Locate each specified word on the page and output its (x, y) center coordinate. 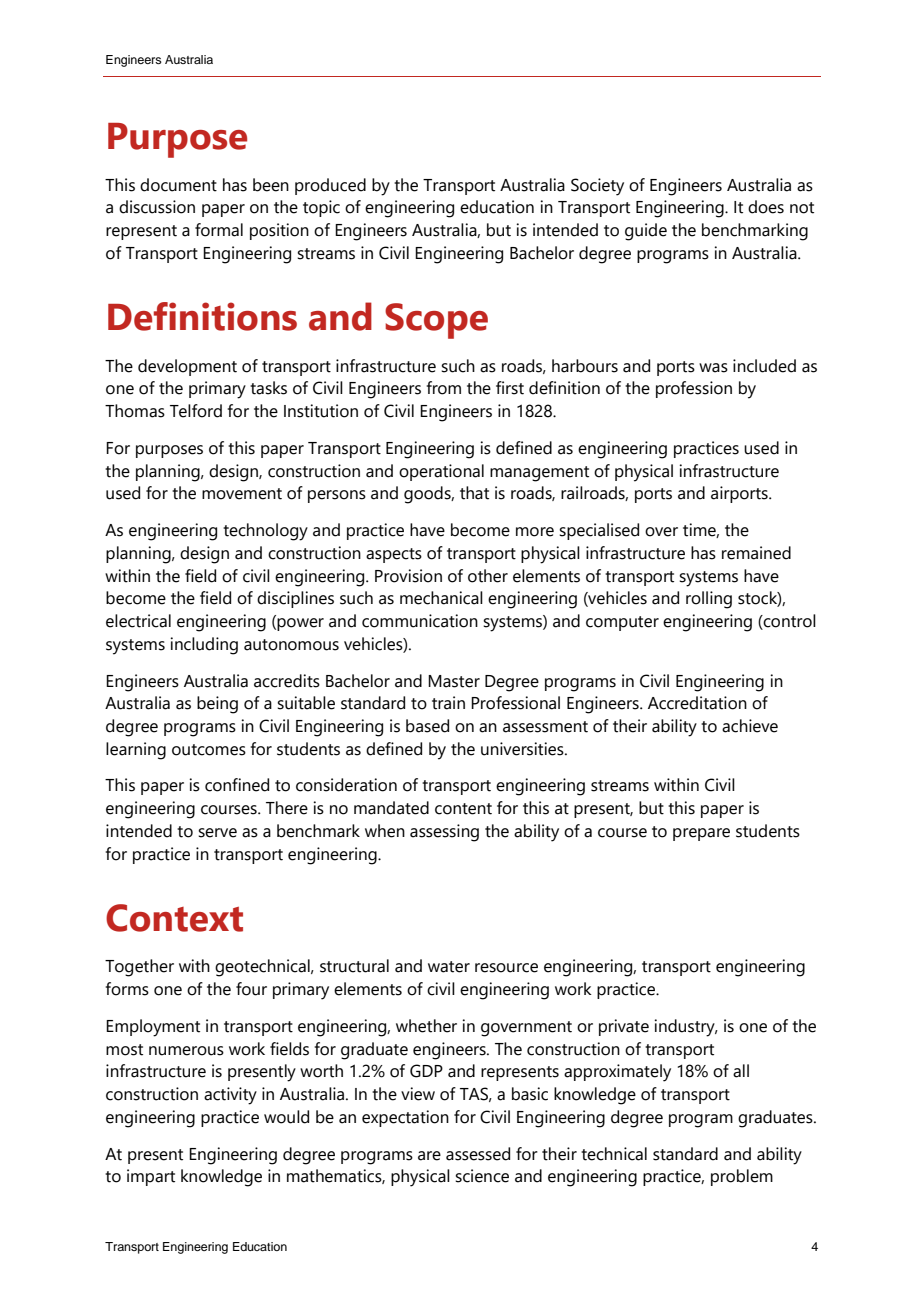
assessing (444, 833)
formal (219, 230)
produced (330, 186)
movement (242, 494)
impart (151, 1177)
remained (756, 553)
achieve (750, 726)
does (766, 207)
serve (217, 833)
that (474, 493)
